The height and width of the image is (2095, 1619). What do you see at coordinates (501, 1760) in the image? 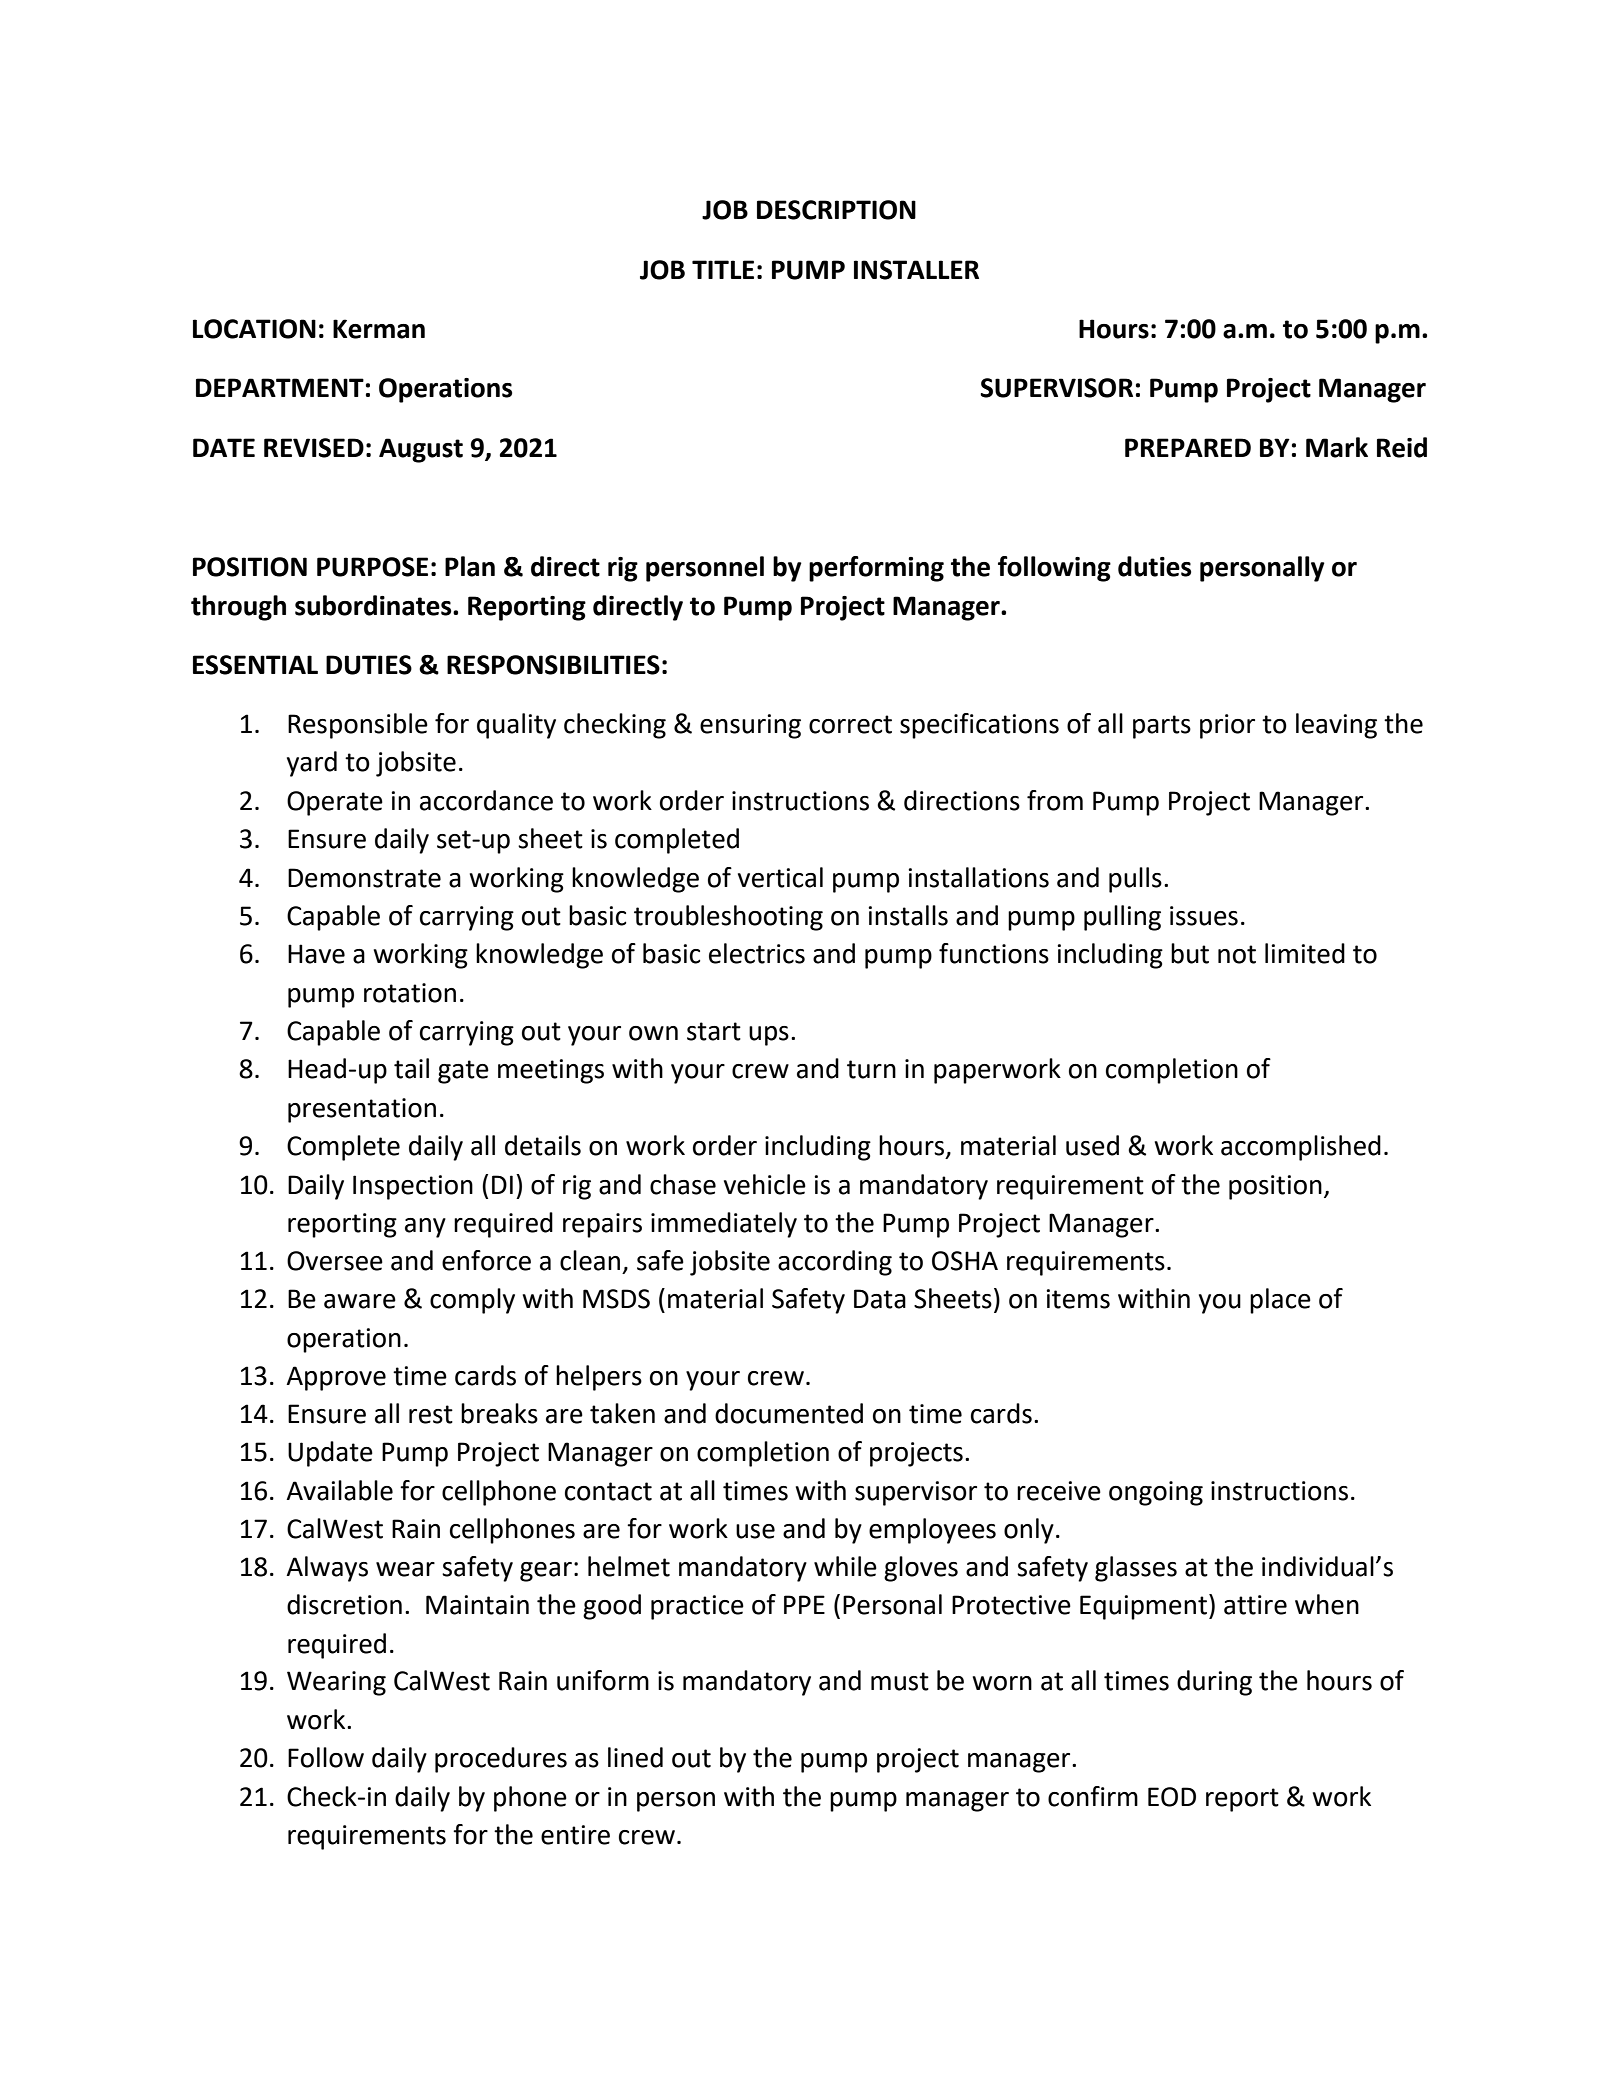
I see `procedures` at bounding box center [501, 1760].
